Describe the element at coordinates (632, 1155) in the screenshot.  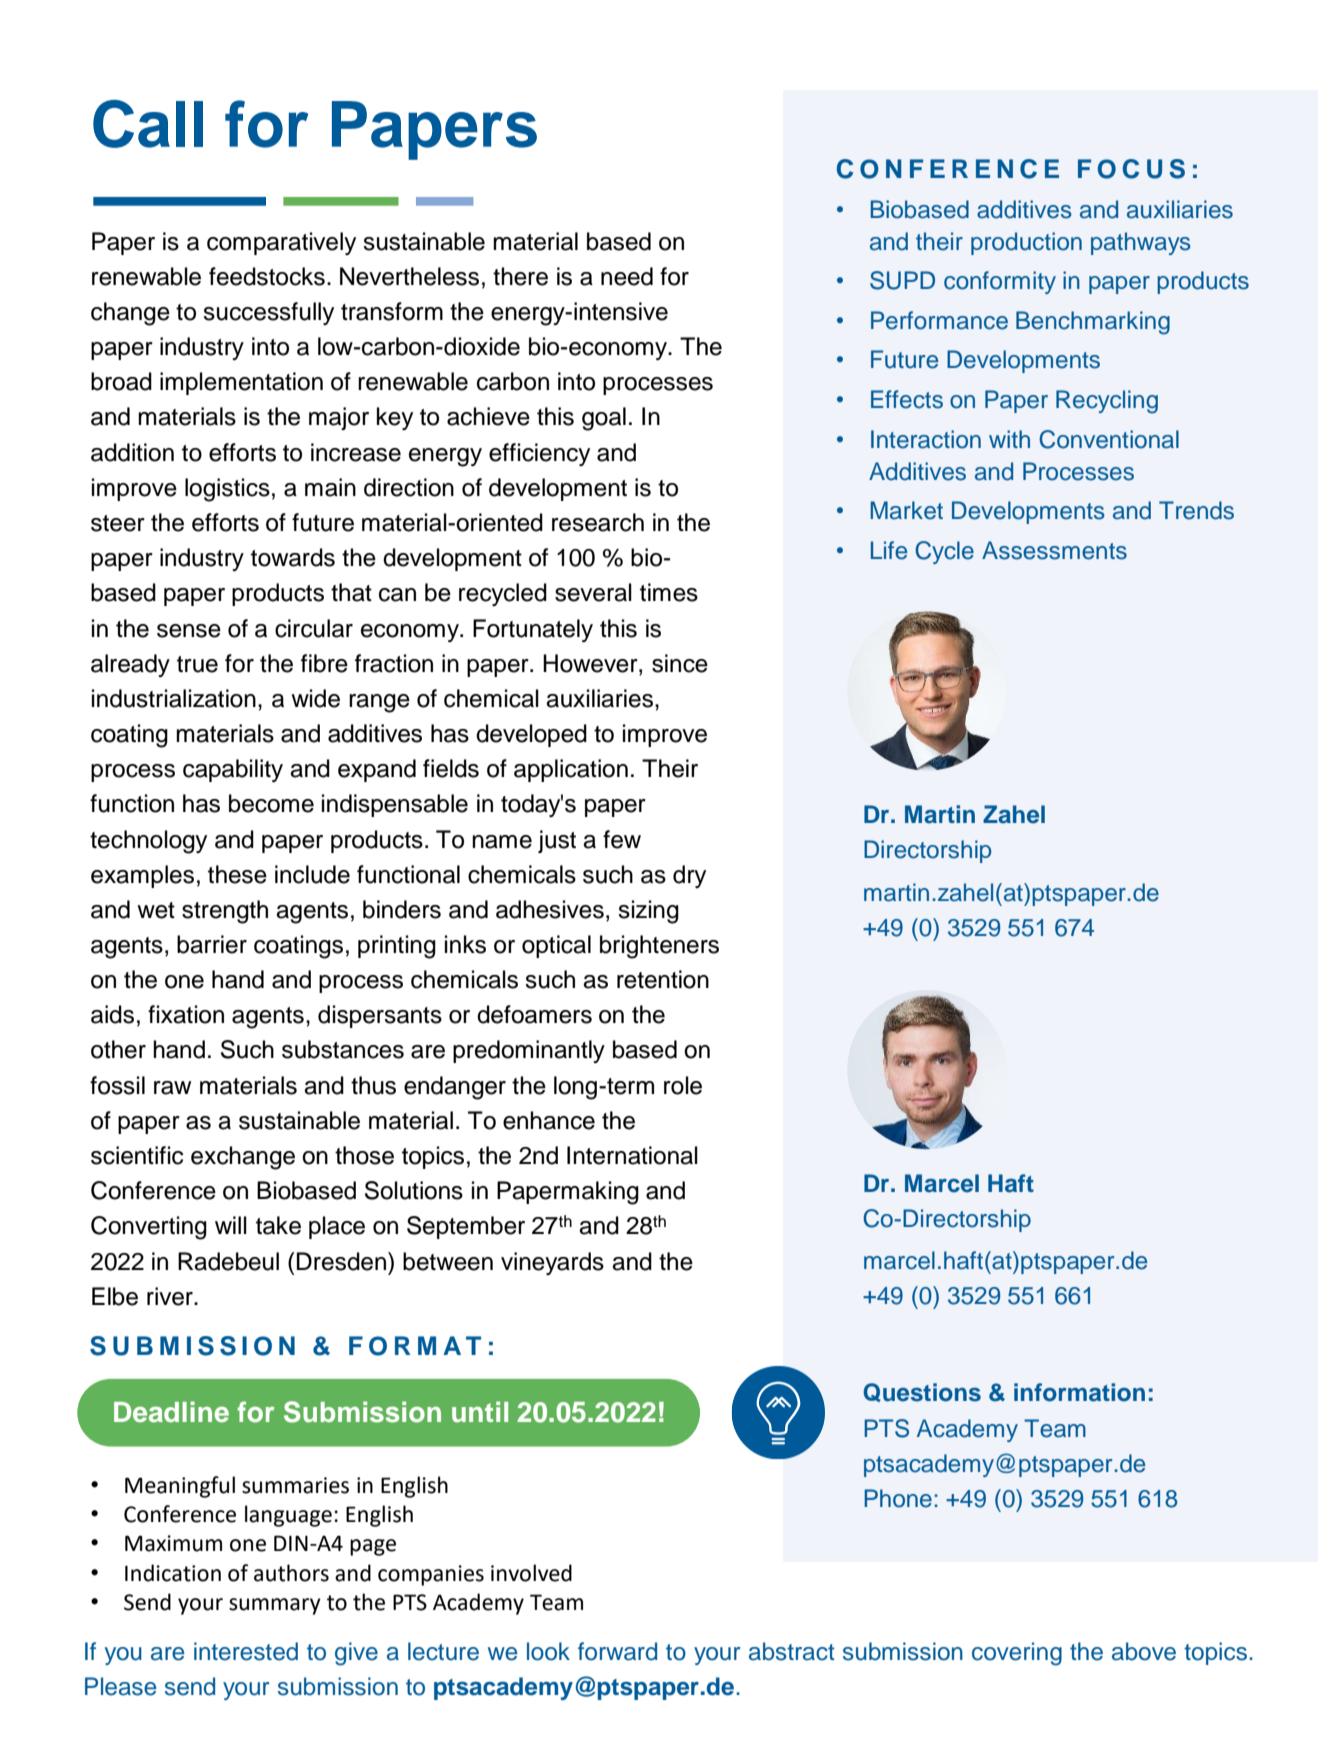
I see `International` at that location.
